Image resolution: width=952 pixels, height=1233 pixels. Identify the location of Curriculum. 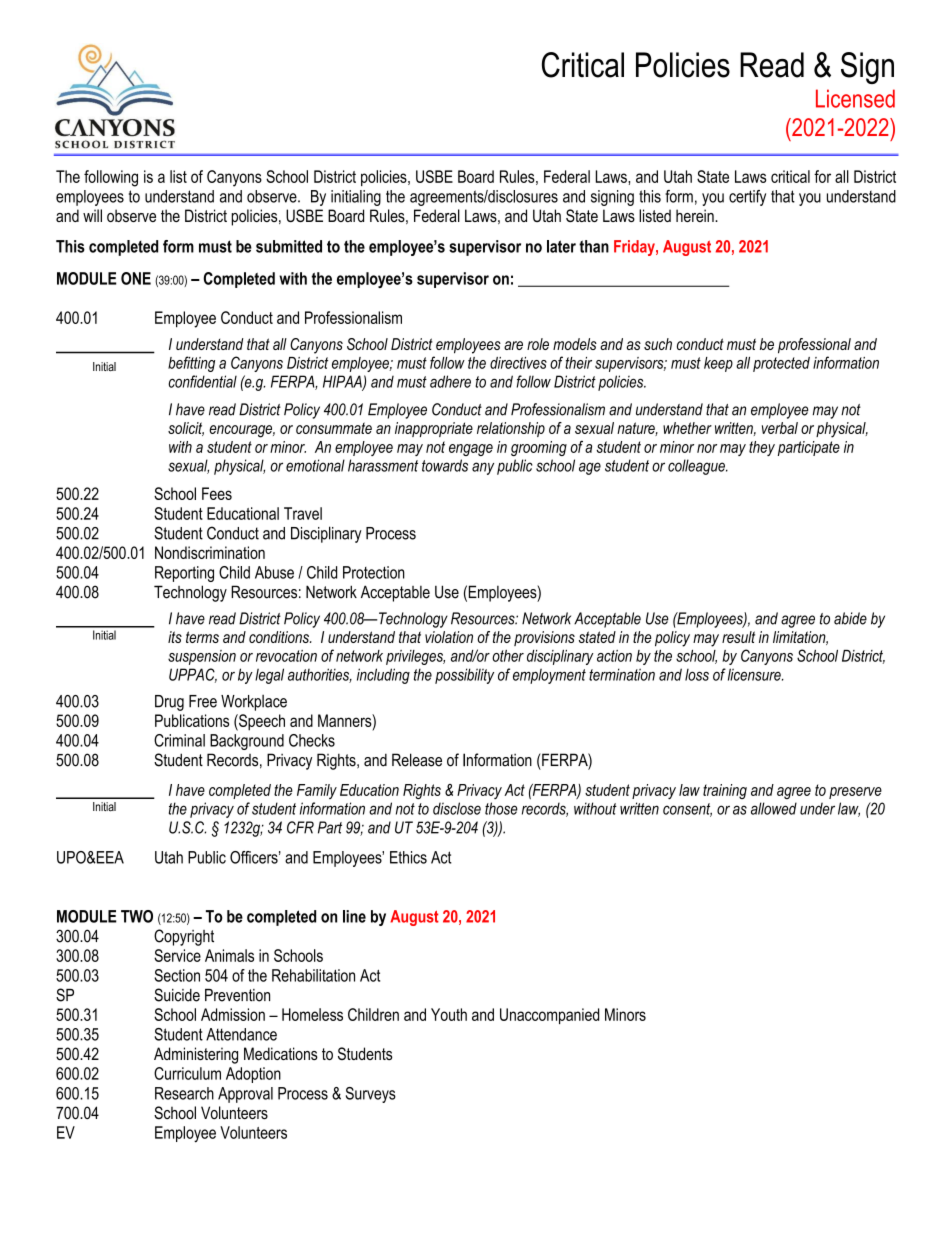
(187, 1073).
